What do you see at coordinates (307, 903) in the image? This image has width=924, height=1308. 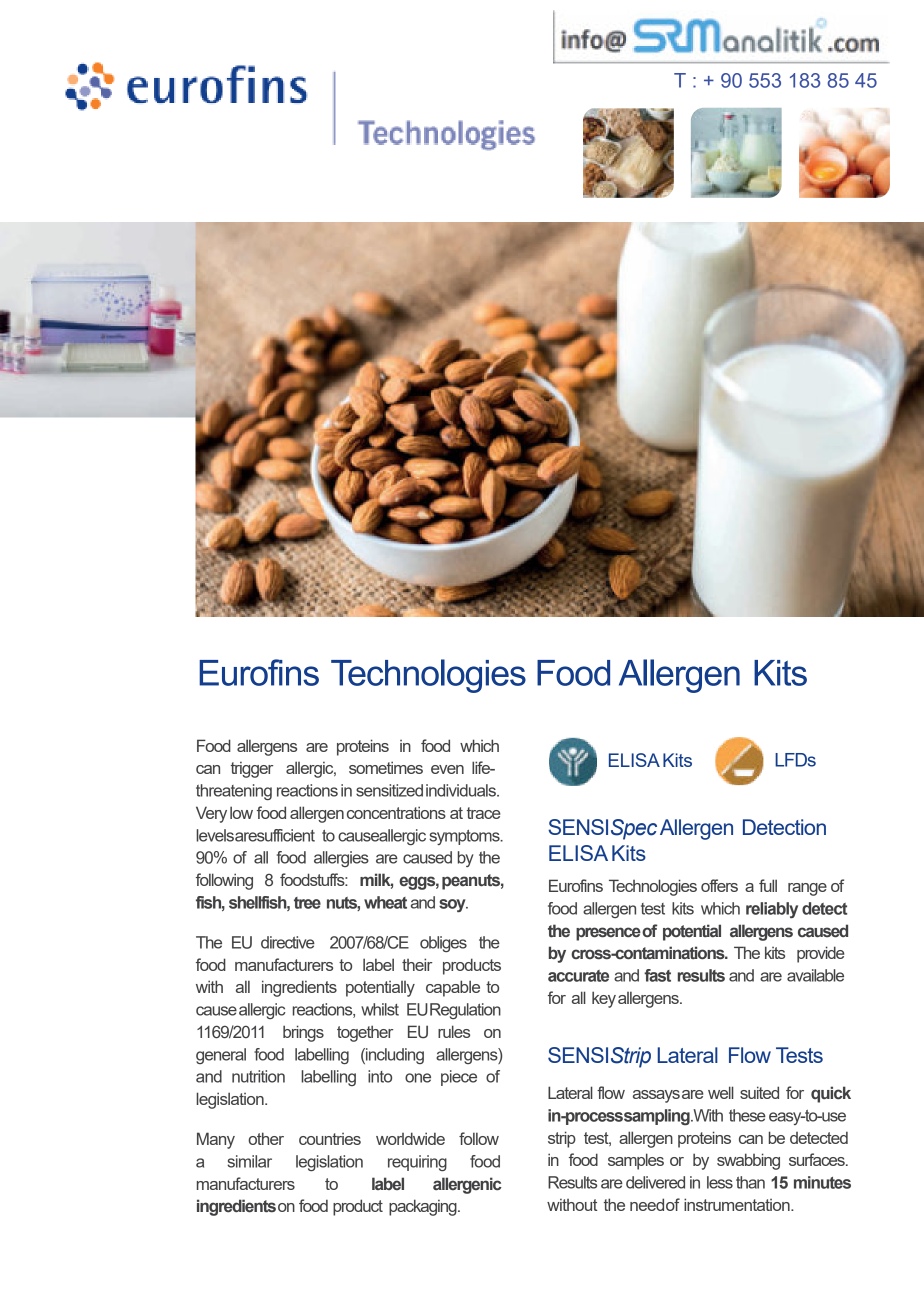 I see `tree` at bounding box center [307, 903].
